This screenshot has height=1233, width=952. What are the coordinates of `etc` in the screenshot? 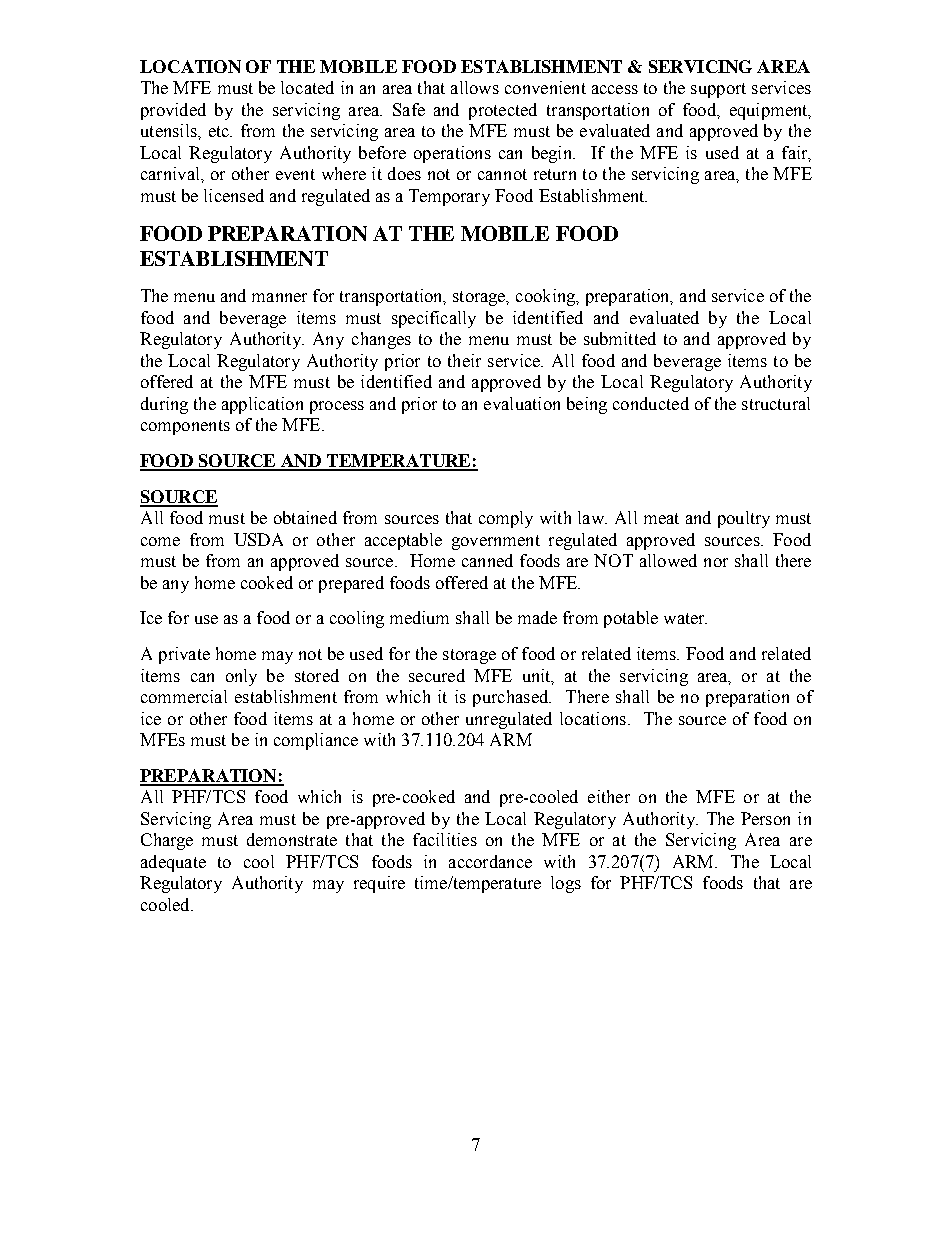 It's located at (220, 131).
